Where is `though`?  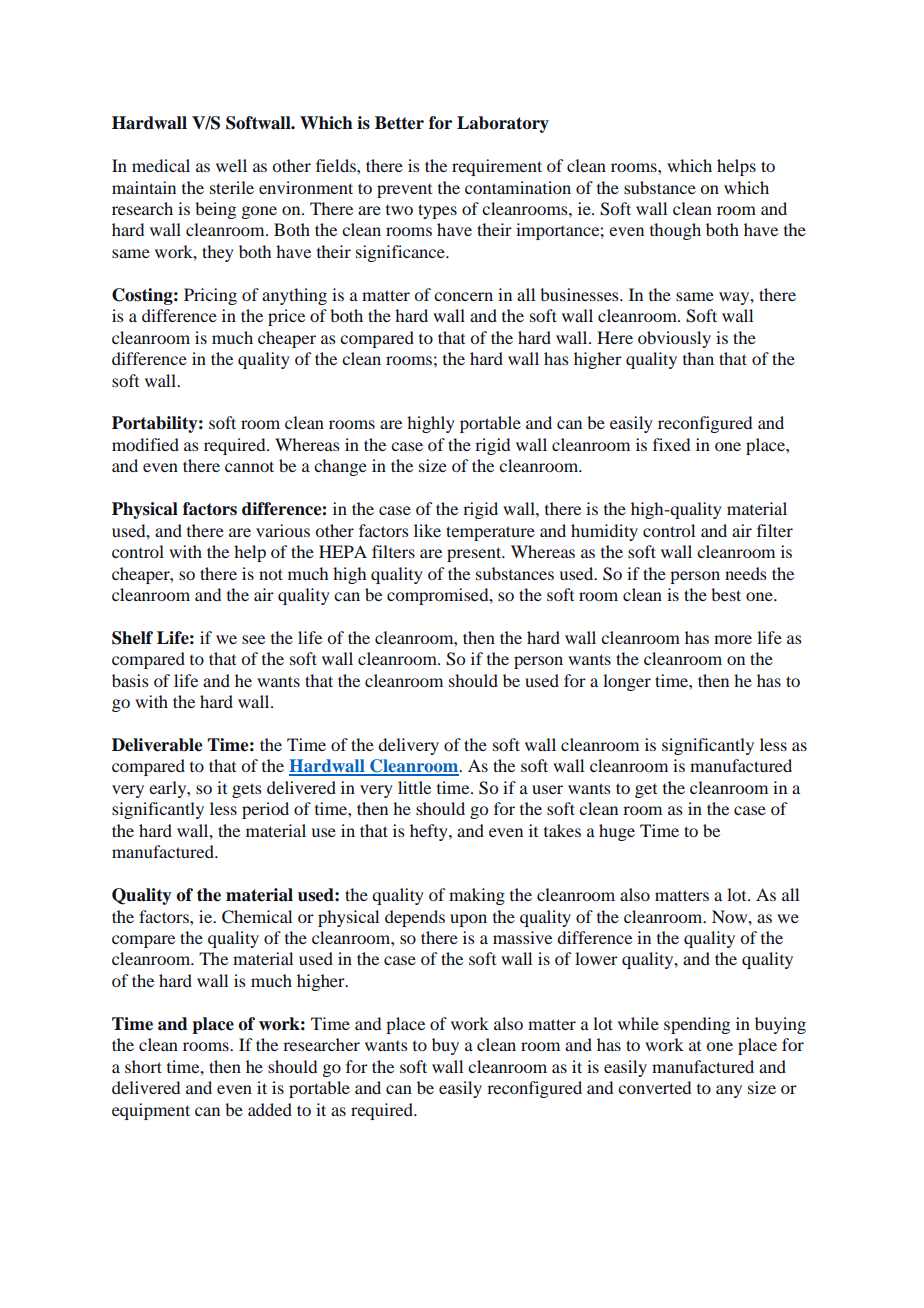
though is located at coordinates (675, 231).
